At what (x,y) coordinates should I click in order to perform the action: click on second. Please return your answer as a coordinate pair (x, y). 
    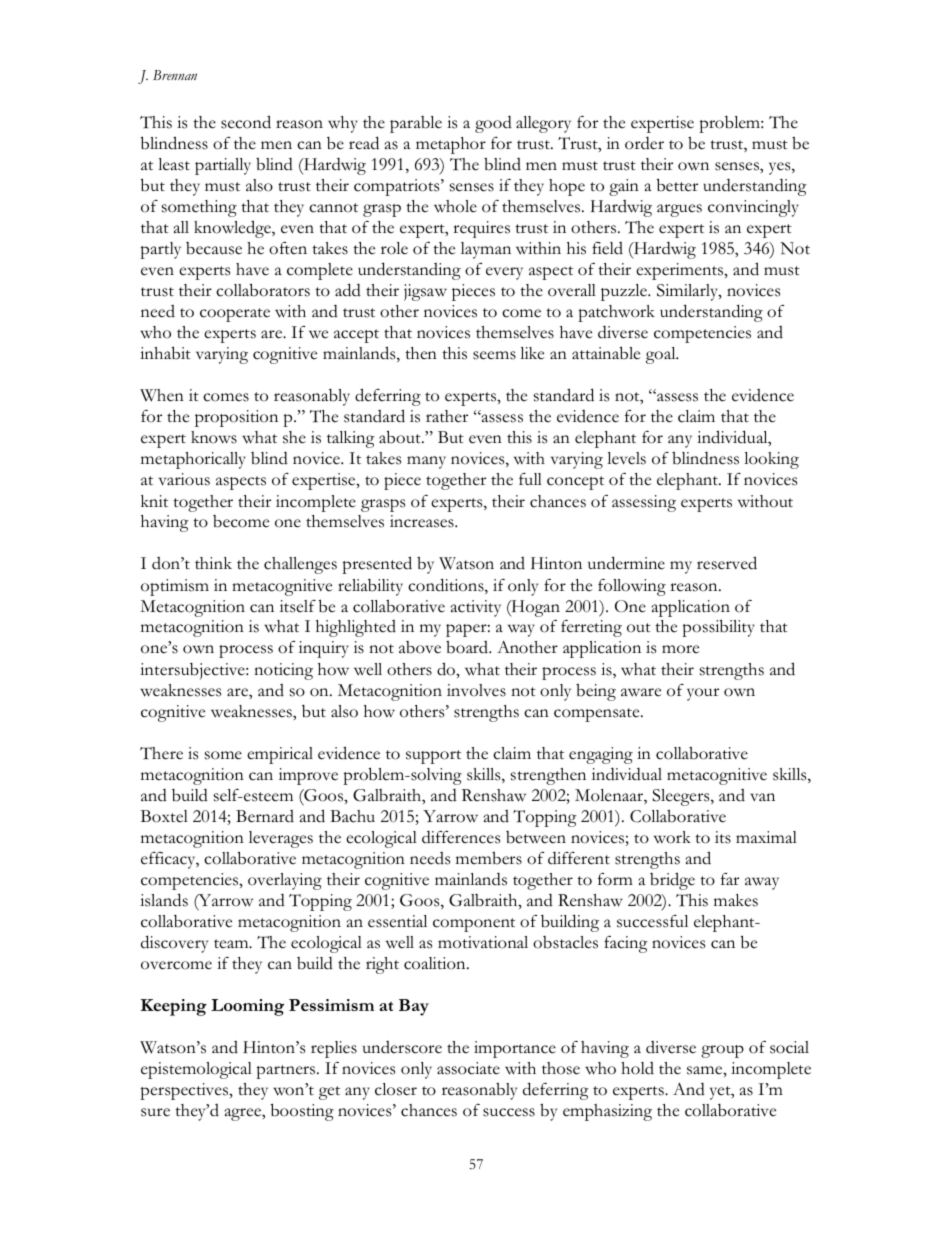
    Looking at the image, I should click on (246, 122).
